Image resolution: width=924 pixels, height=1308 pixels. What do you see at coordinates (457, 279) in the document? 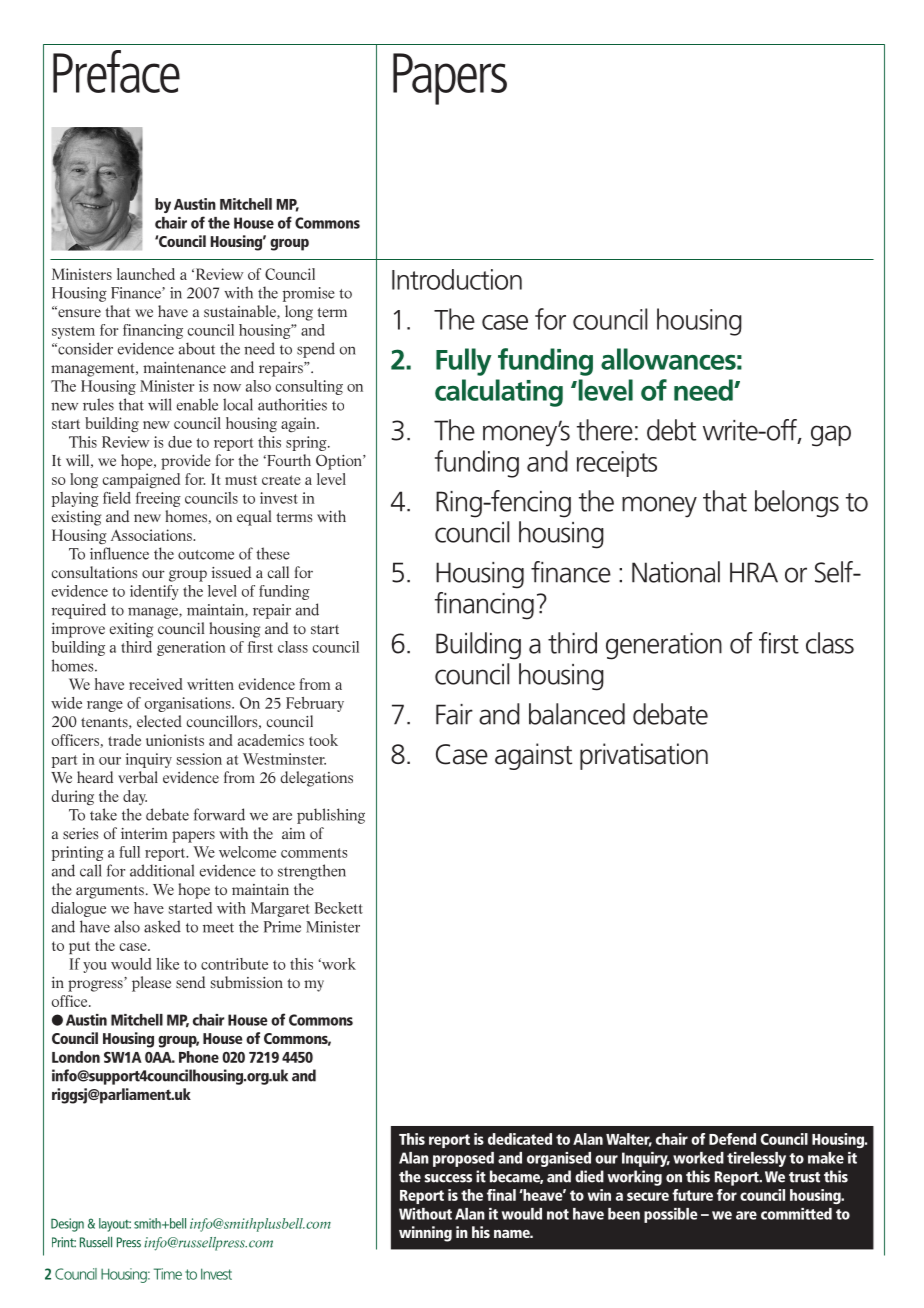
I see `Introduction` at bounding box center [457, 279].
